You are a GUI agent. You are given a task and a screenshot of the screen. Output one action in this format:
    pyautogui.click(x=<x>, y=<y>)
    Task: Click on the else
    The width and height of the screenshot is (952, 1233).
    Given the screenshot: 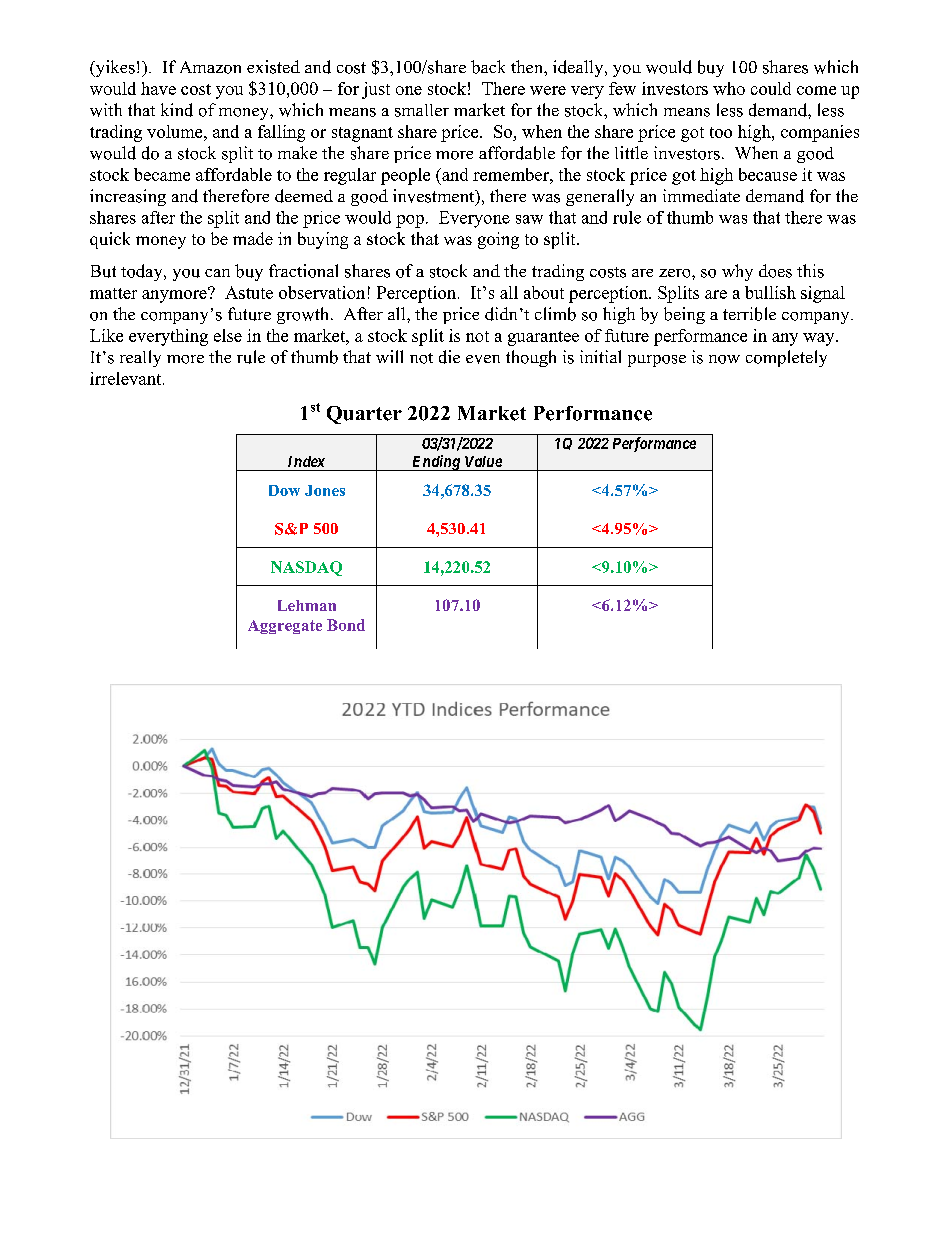 What is the action you would take?
    pyautogui.click(x=228, y=335)
